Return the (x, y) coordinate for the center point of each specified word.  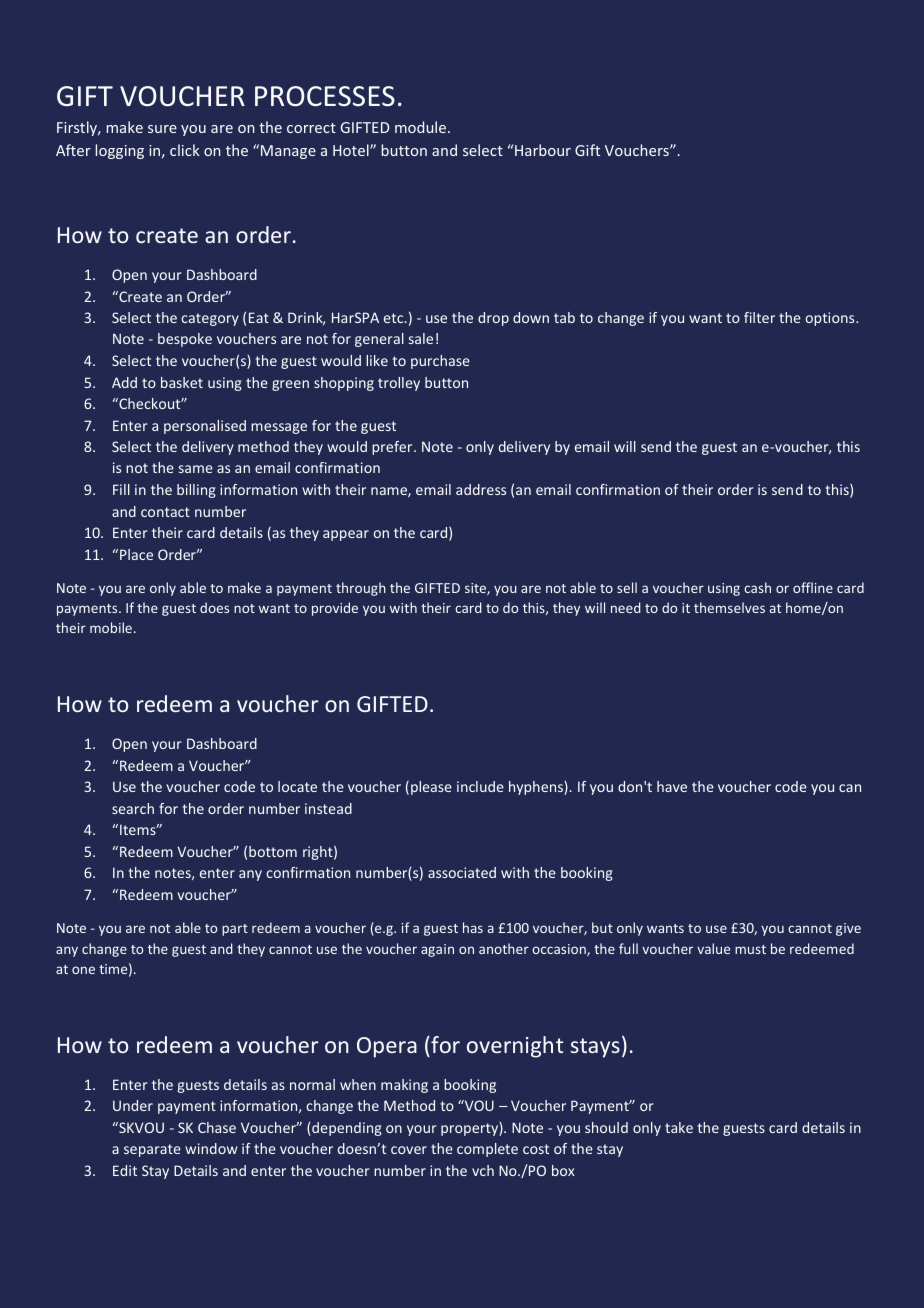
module (420, 127)
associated (462, 872)
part (235, 930)
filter (759, 317)
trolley (399, 384)
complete (487, 1150)
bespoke (185, 340)
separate (152, 1150)
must (750, 949)
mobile (111, 627)
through (361, 589)
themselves (729, 607)
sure (162, 129)
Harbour (542, 150)
